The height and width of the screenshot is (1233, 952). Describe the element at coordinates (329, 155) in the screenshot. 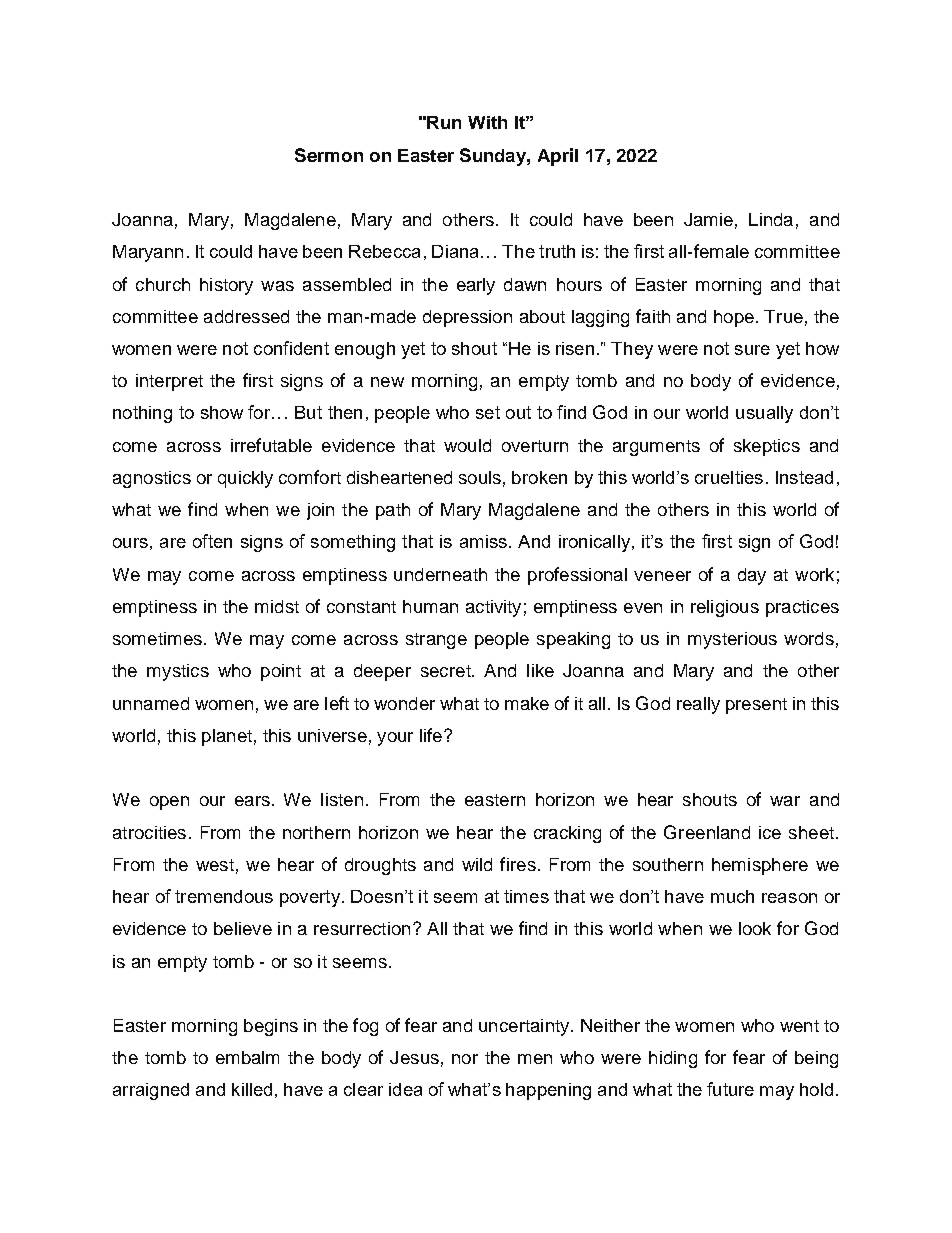

I see `Sermon` at that location.
